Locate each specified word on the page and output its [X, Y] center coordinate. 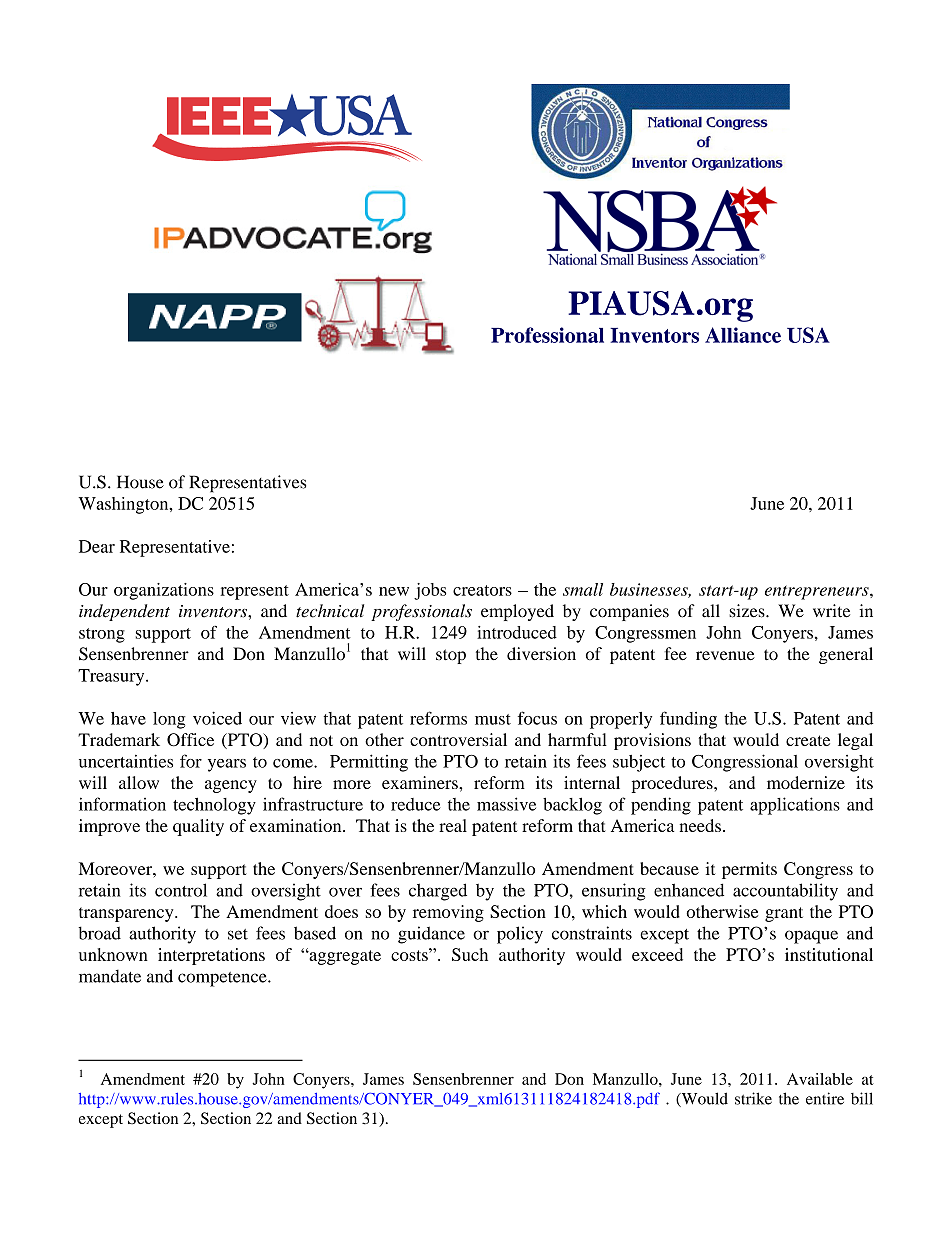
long [169, 720]
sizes [748, 611]
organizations [164, 591]
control [181, 890]
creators [482, 590]
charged [438, 892]
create [808, 740]
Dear [97, 546]
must [493, 719]
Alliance [743, 335]
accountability [785, 892]
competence [223, 979]
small [583, 589]
